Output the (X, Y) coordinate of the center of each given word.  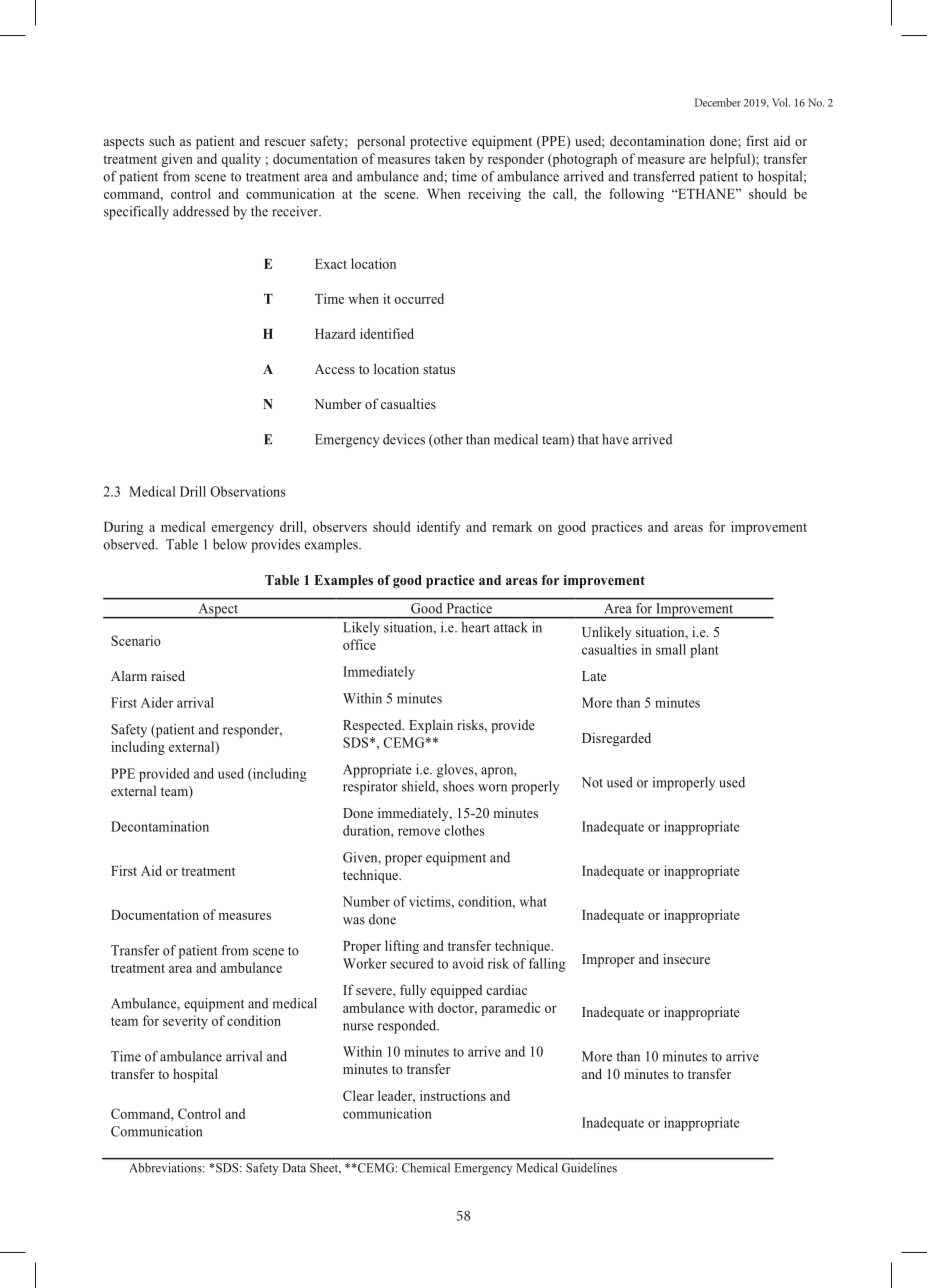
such (162, 140)
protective (438, 142)
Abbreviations (167, 1168)
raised (168, 675)
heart (476, 627)
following (636, 195)
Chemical (426, 1168)
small (671, 649)
